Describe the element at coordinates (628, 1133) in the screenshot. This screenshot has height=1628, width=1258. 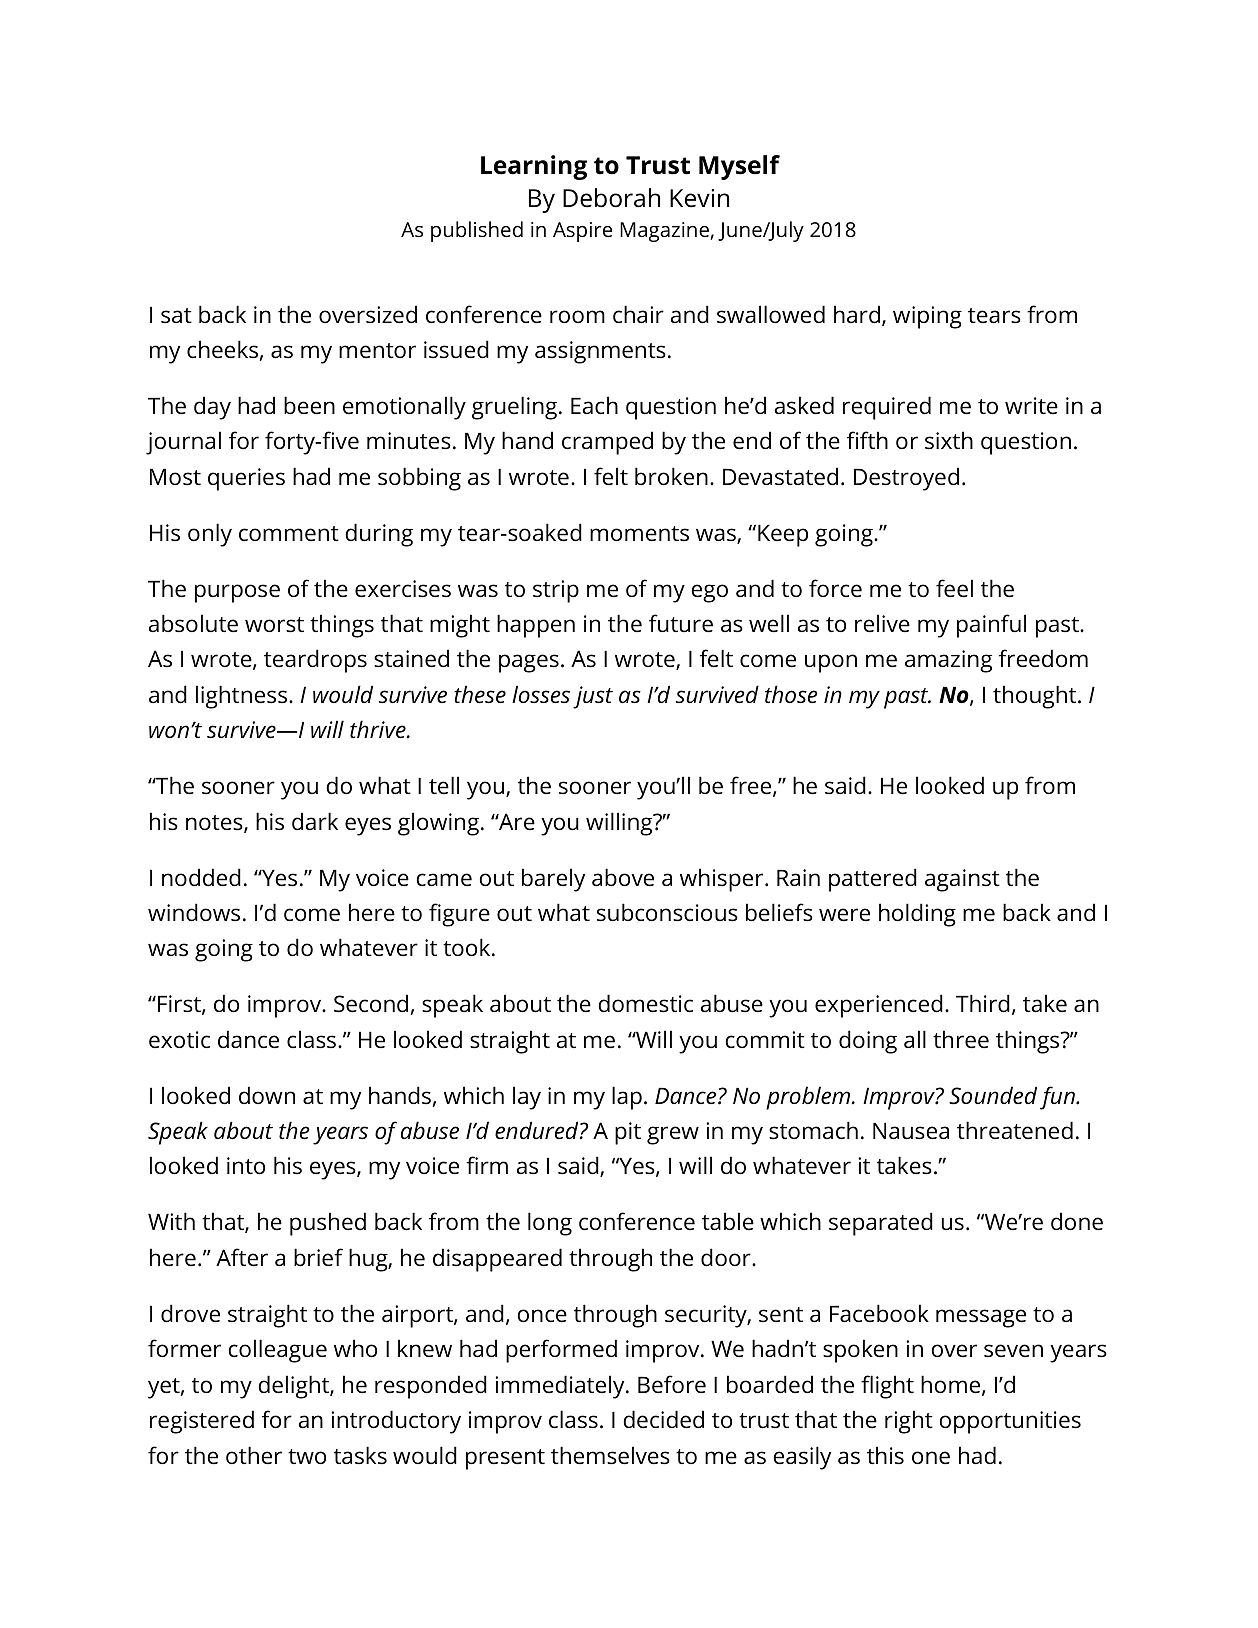
I see `pit` at that location.
